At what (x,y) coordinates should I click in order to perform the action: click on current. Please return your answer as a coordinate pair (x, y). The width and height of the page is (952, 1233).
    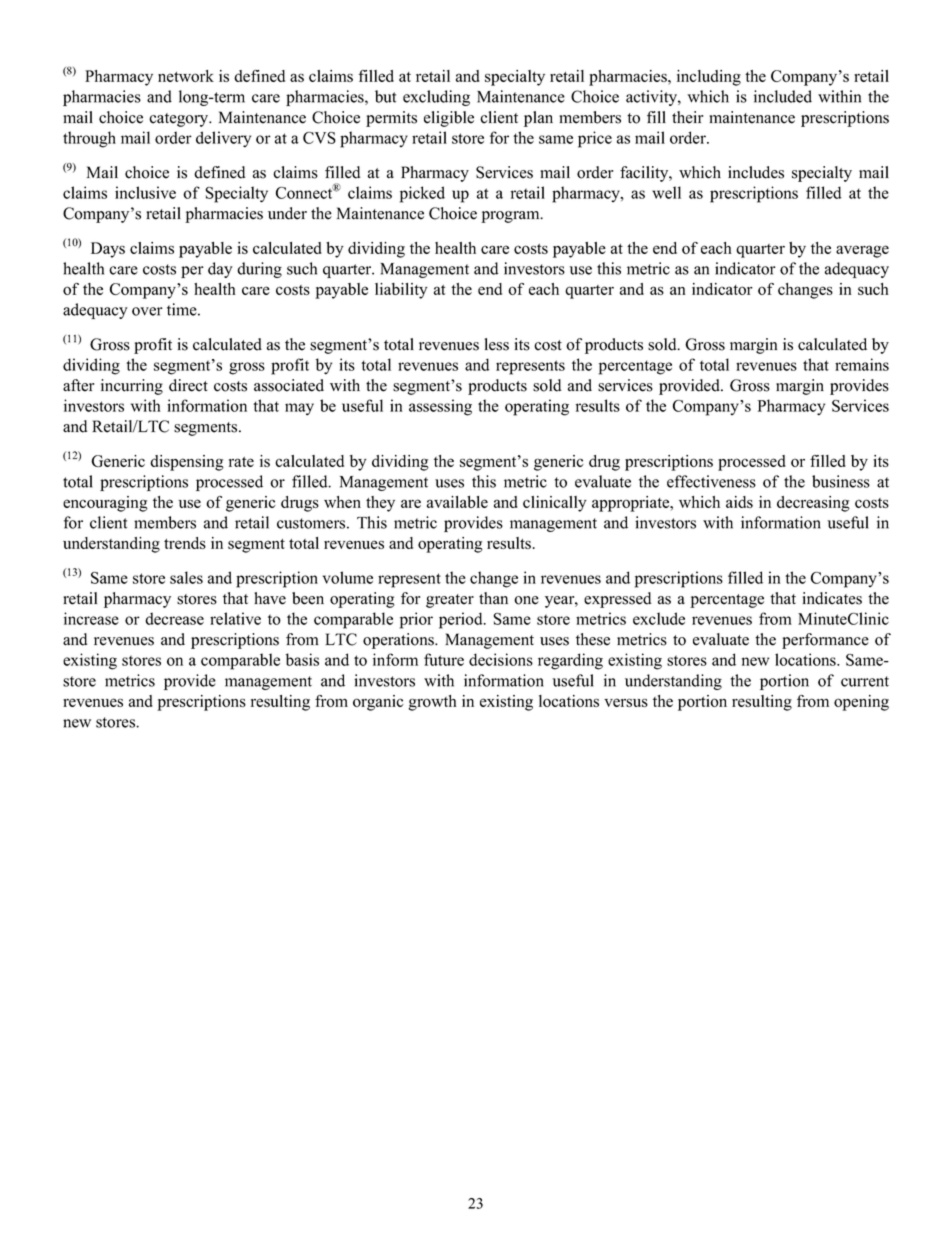
    Looking at the image, I should click on (865, 681).
